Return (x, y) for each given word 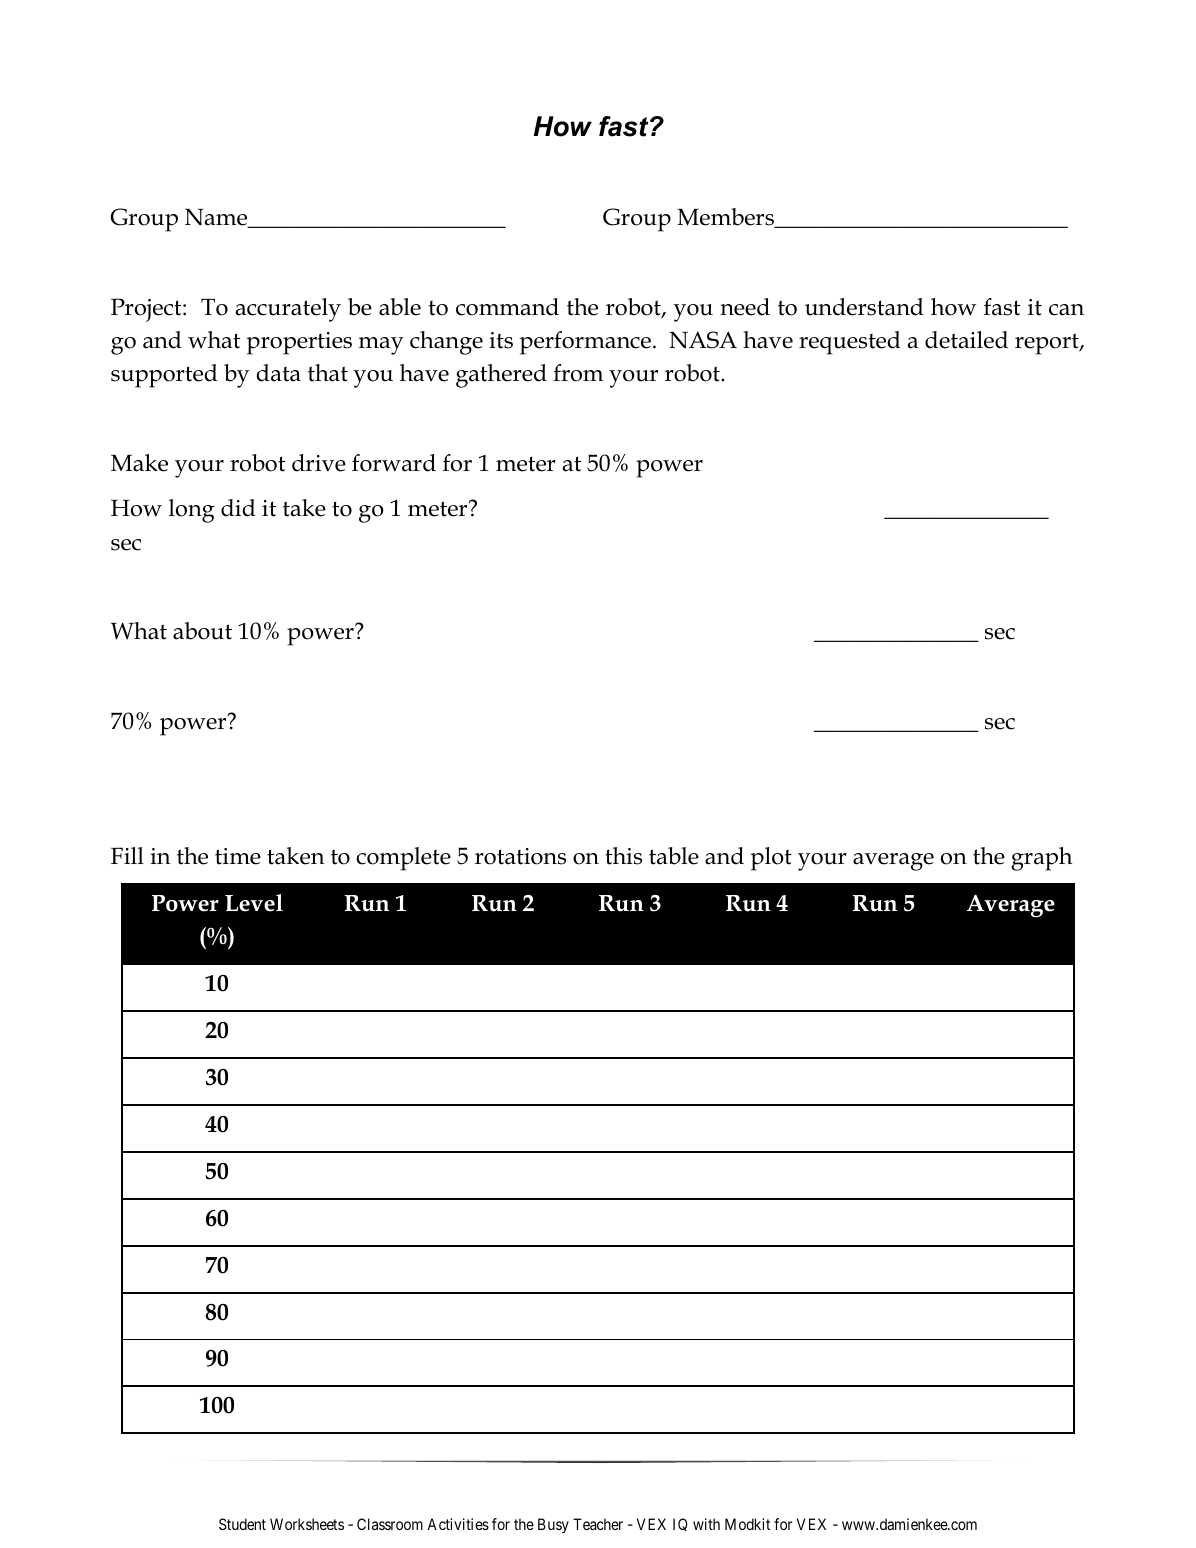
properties (299, 343)
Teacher (598, 1524)
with (706, 1524)
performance (585, 343)
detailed (966, 340)
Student (242, 1524)
